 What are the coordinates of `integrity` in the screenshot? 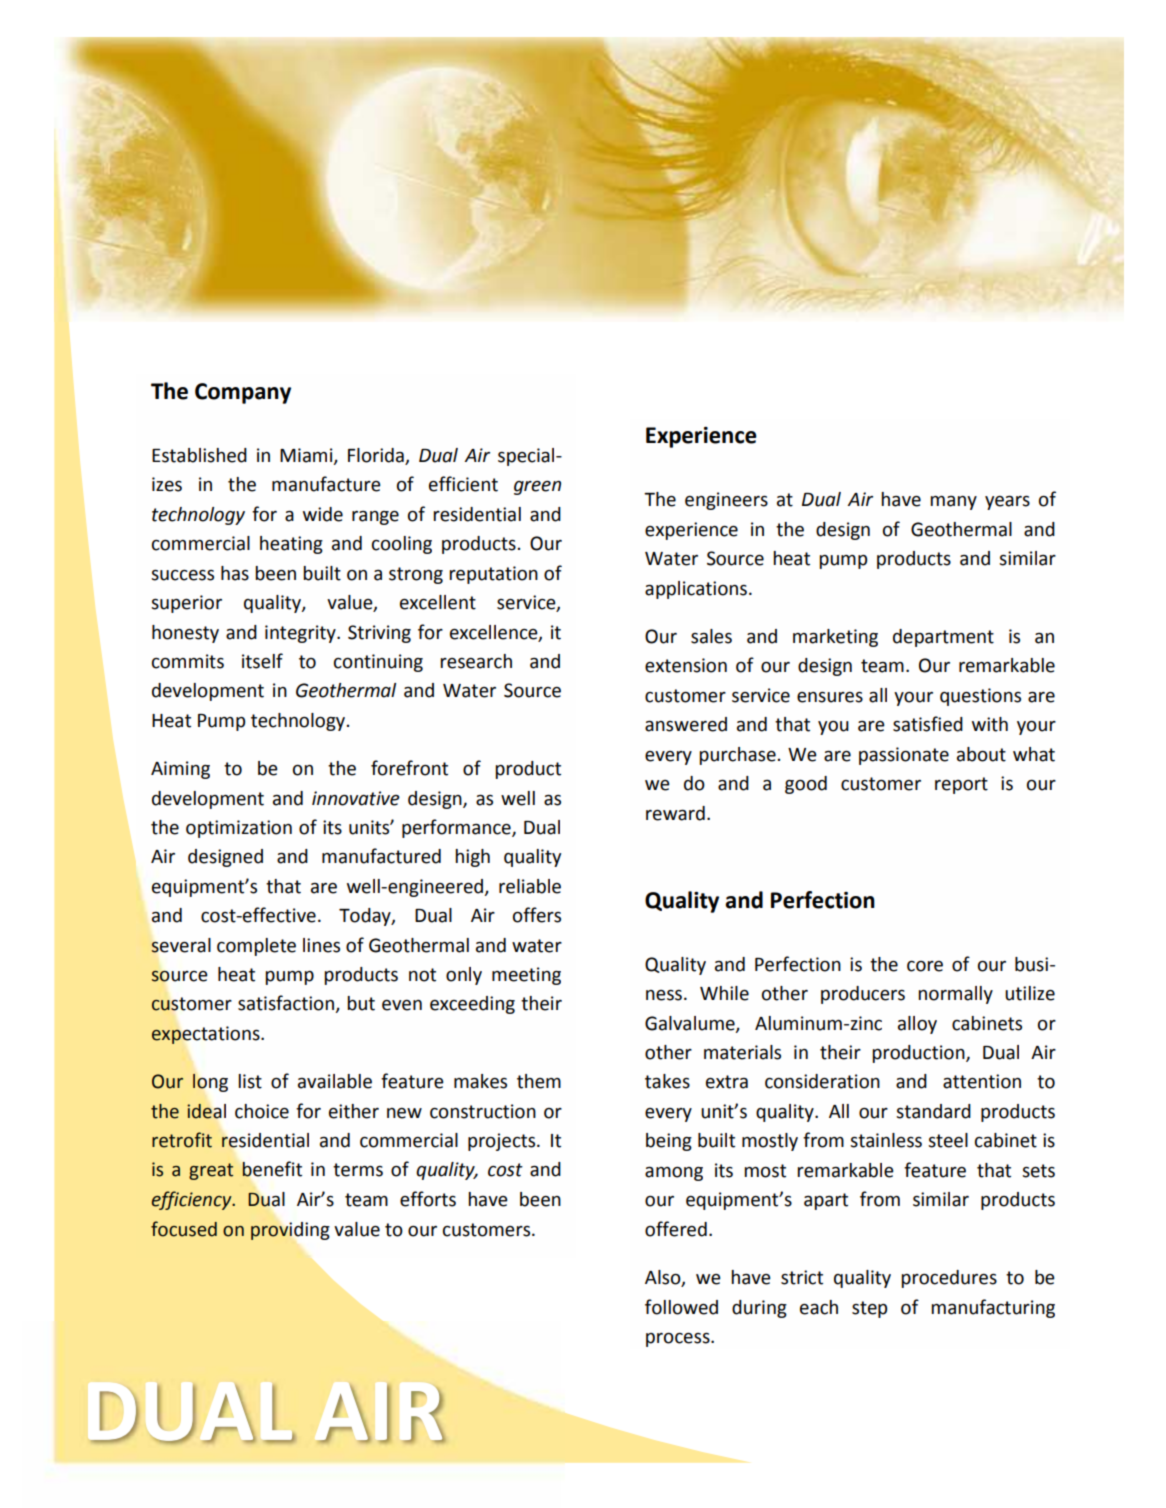 It's located at (301, 634).
